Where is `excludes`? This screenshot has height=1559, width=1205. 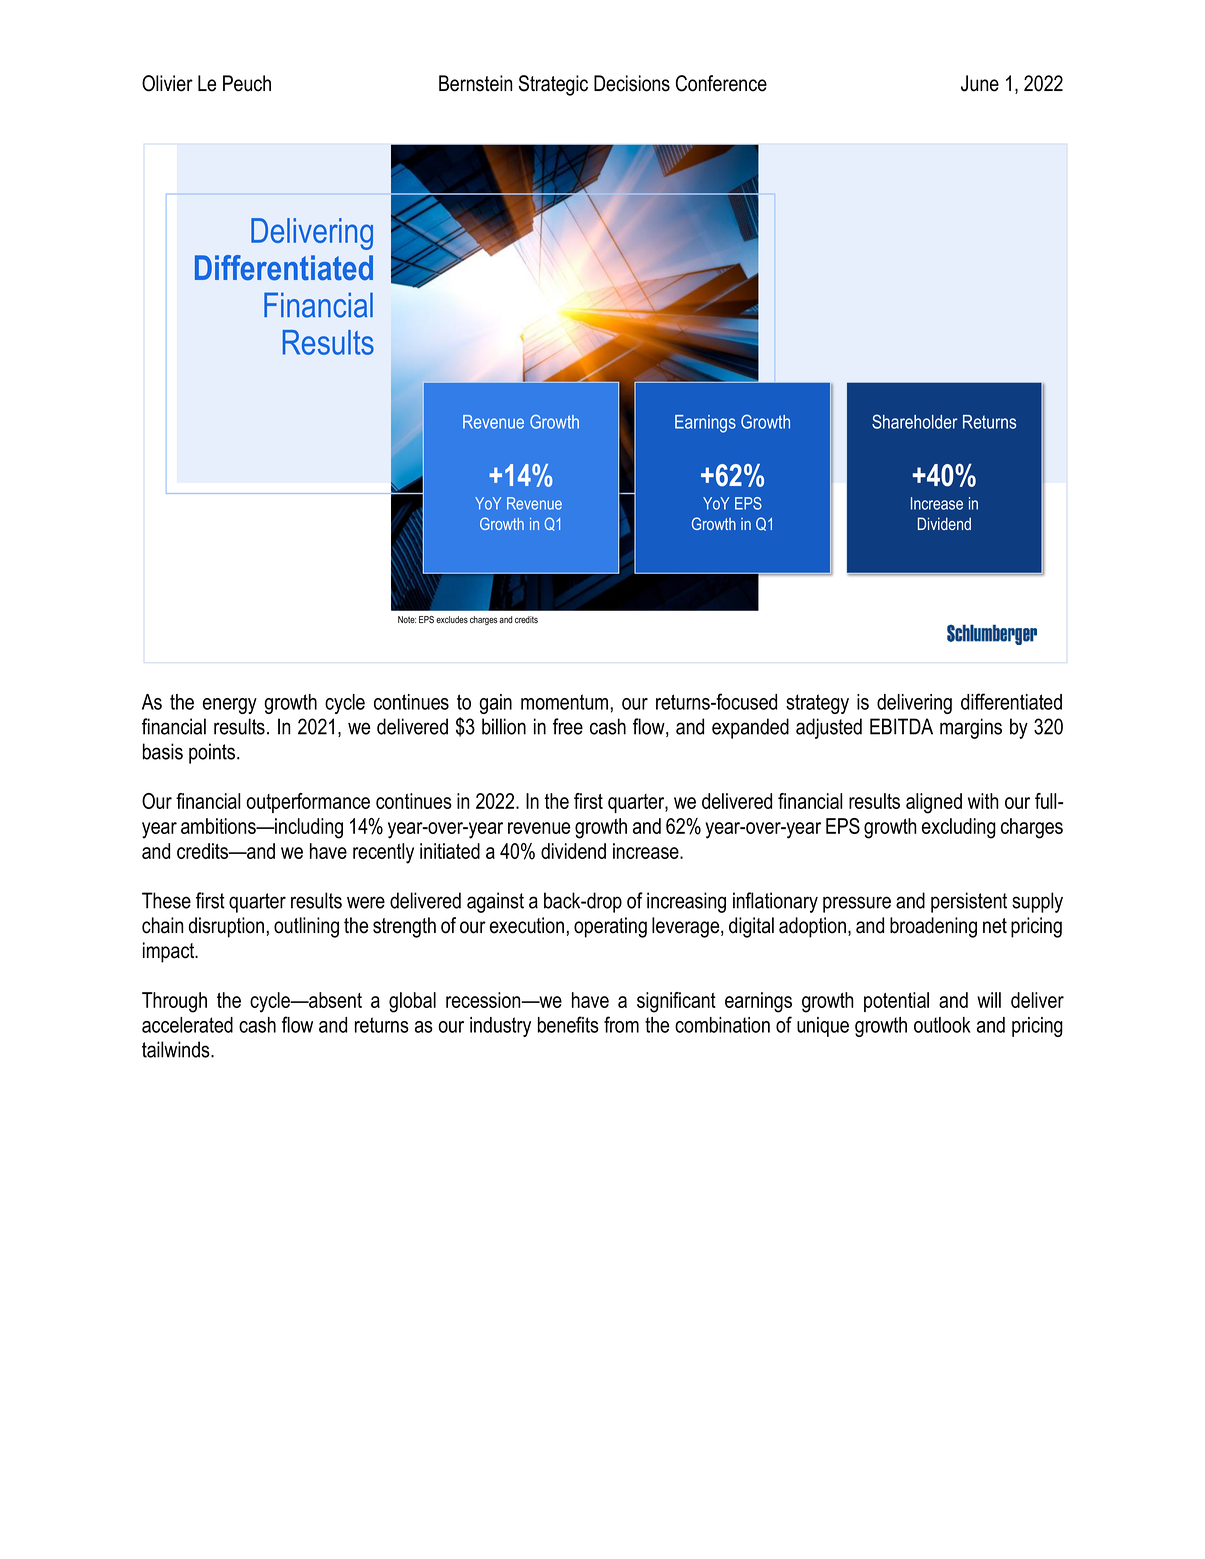 excludes is located at coordinates (452, 620).
